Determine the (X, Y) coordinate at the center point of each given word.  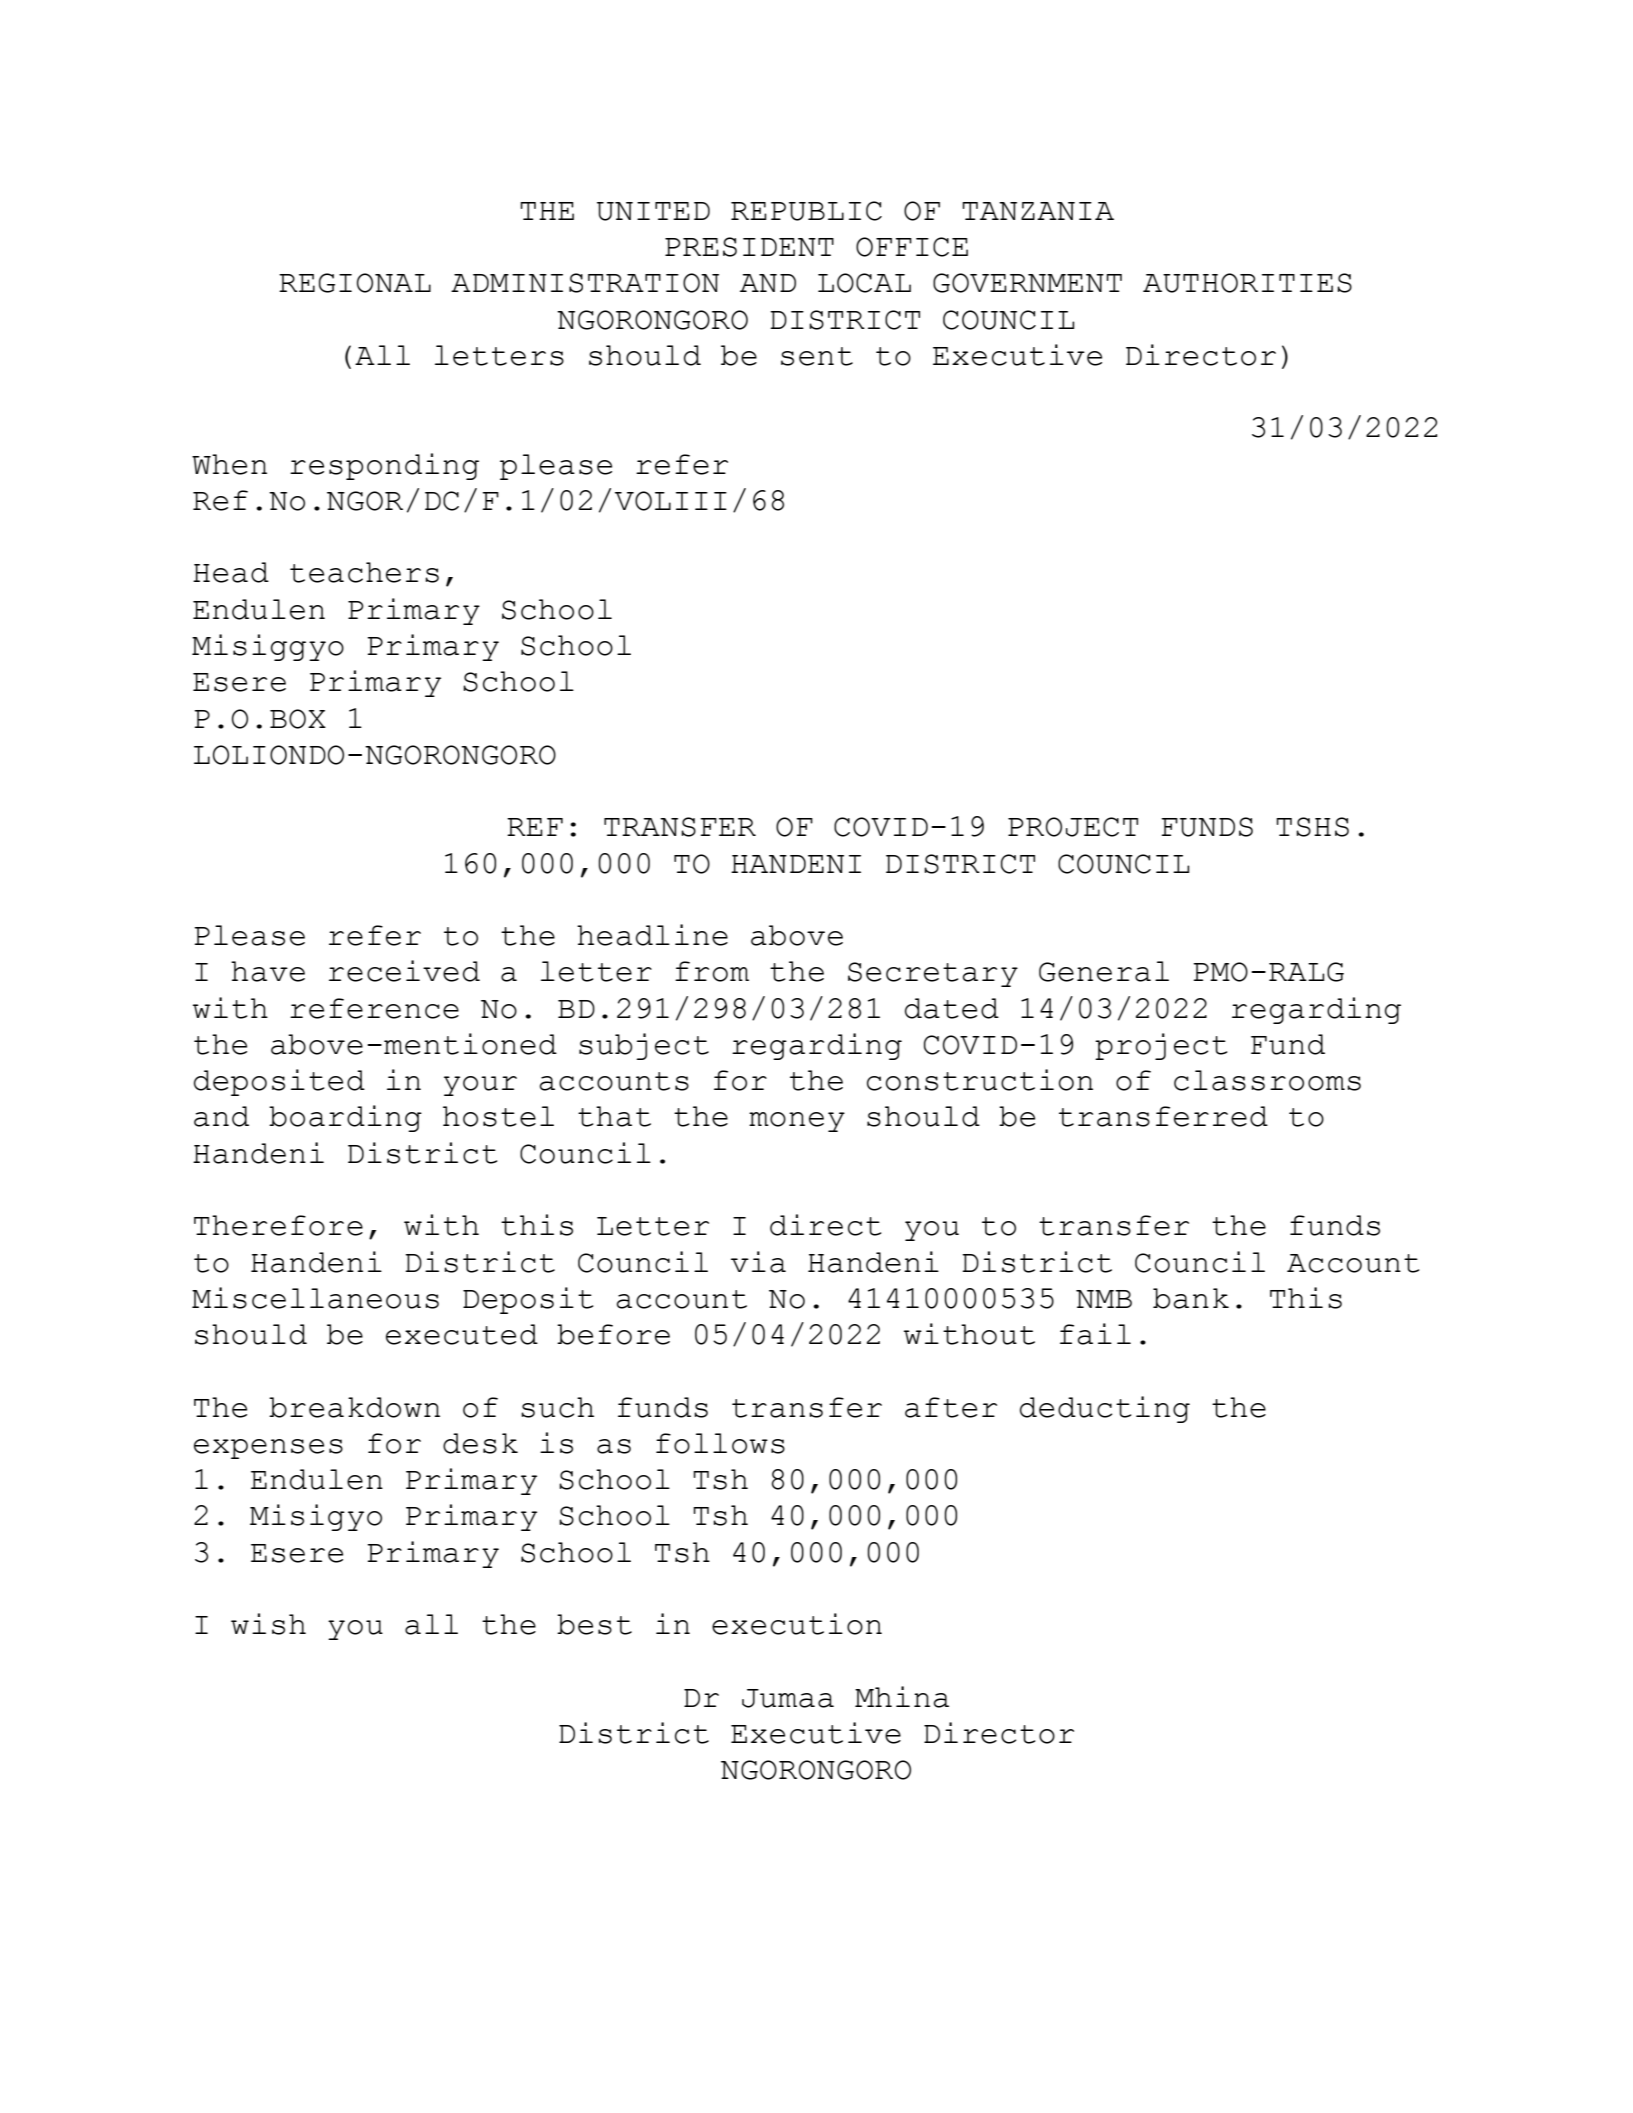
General (1104, 971)
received (404, 971)
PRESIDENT (749, 247)
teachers (364, 572)
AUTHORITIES (1247, 283)
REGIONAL (355, 283)
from (712, 971)
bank (1191, 1298)
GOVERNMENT (1027, 283)
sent (817, 356)
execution (797, 1624)
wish (268, 1624)
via (758, 1262)
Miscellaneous (315, 1298)
